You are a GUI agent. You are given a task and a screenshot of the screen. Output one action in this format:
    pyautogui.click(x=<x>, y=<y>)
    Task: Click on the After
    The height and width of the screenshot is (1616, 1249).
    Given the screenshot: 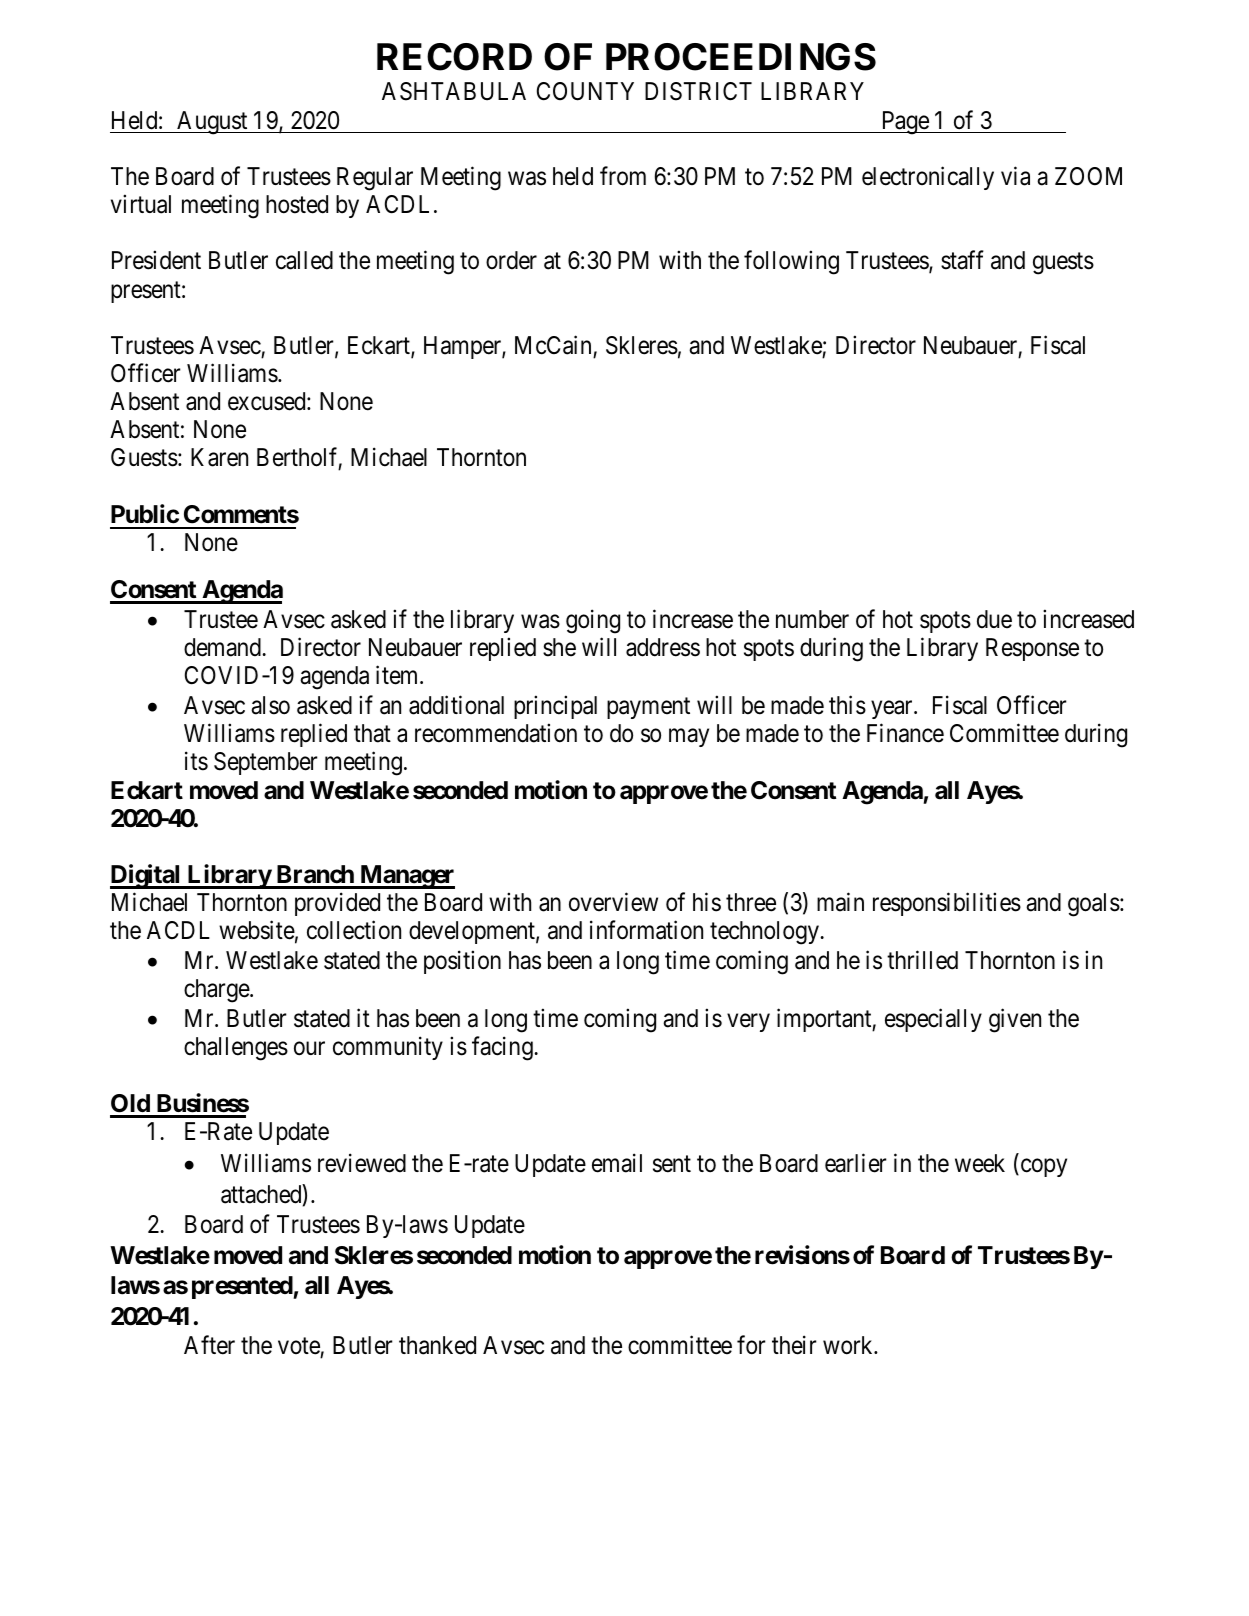 What is the action you would take?
    pyautogui.click(x=209, y=1345)
